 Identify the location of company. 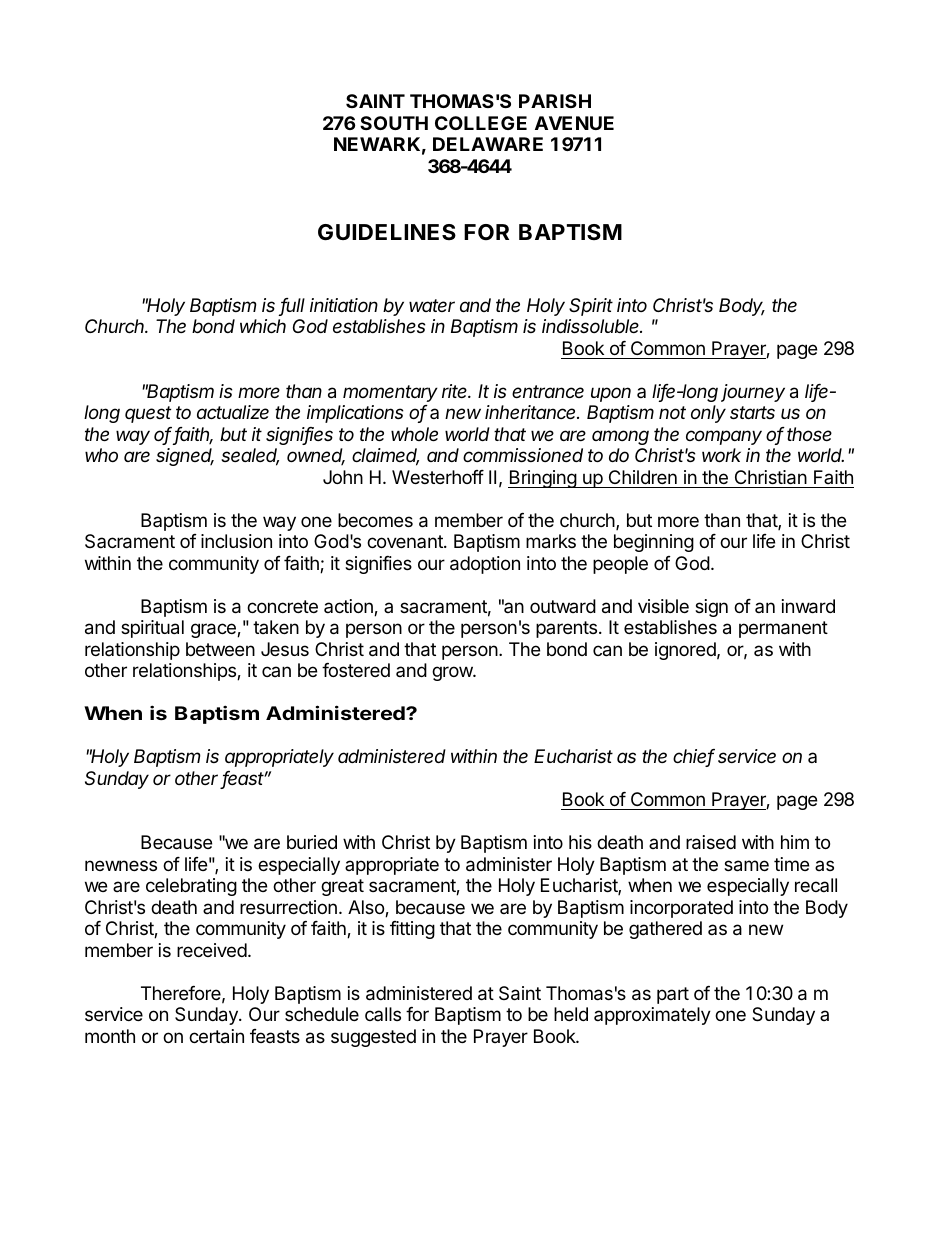
(724, 437).
